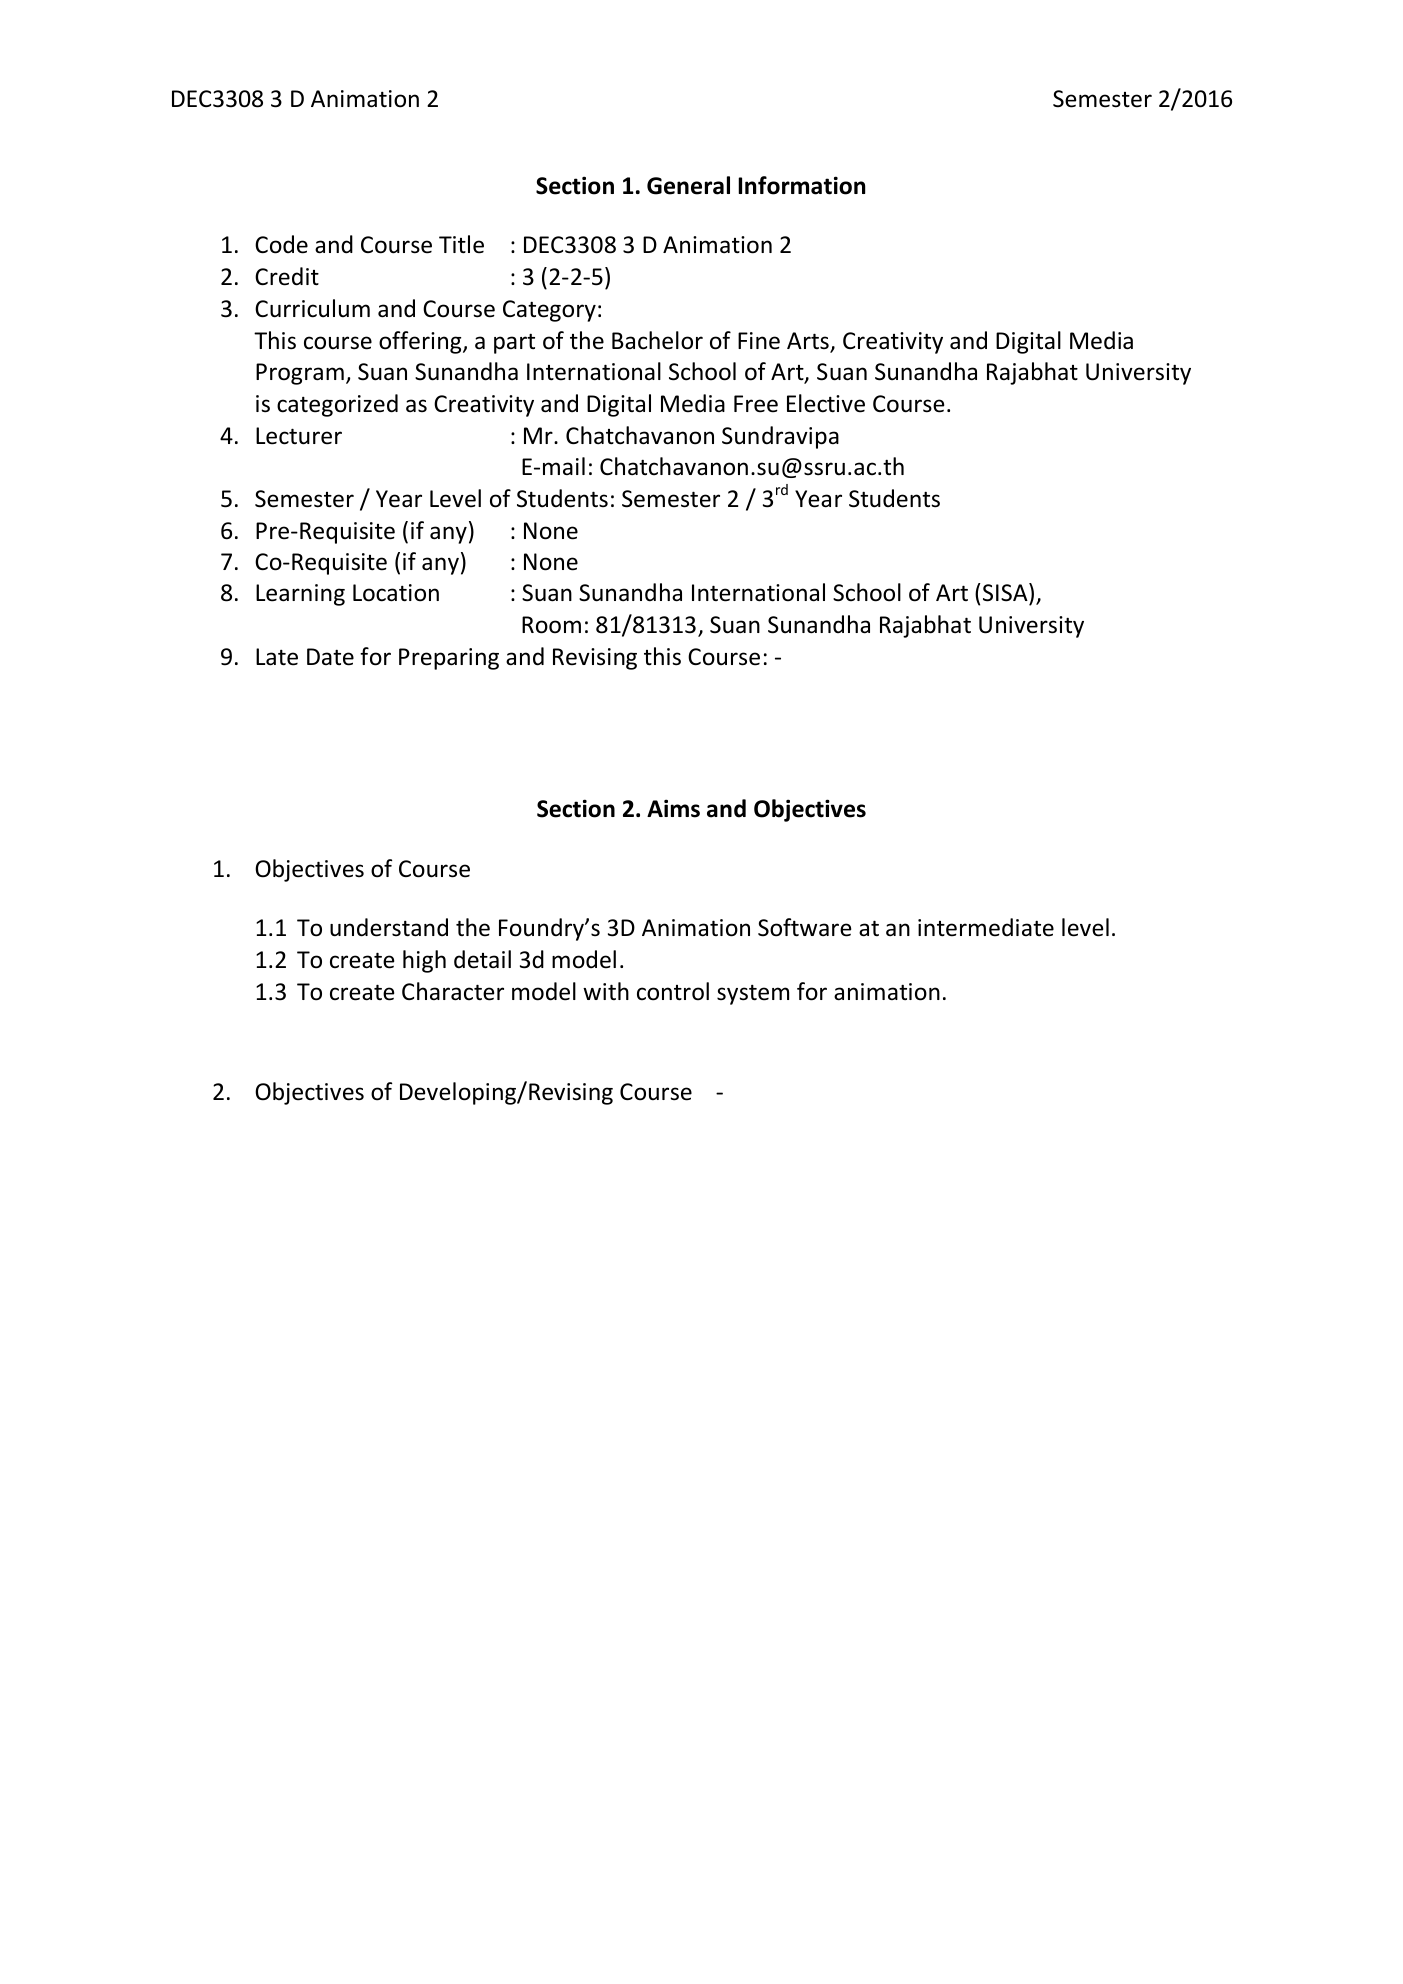 This screenshot has width=1403, height=1984. I want to click on SISA, so click(1006, 594).
